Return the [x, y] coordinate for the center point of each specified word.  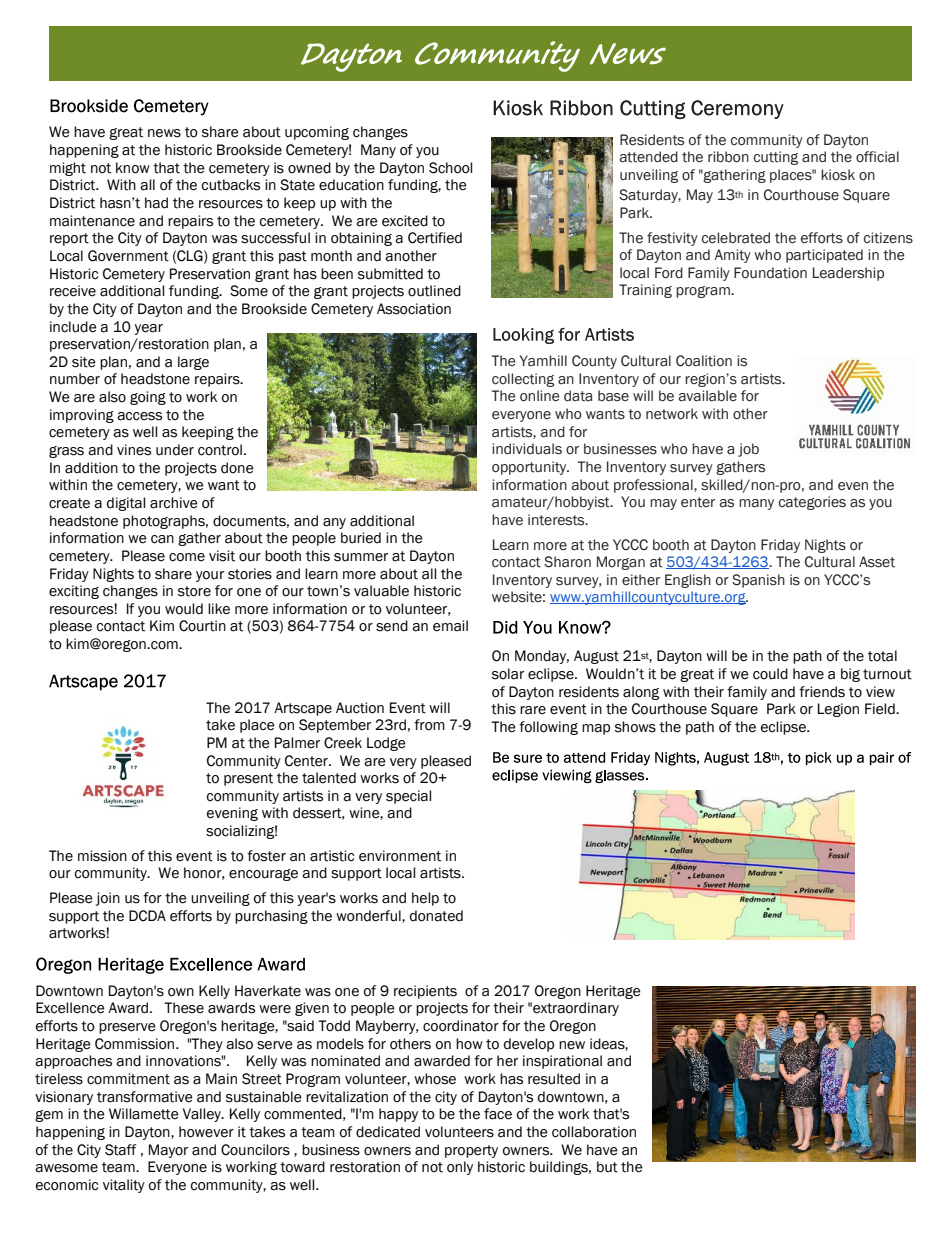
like [219, 609]
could [770, 674]
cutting [776, 158]
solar [508, 674]
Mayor [168, 1151]
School [450, 168]
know [133, 168]
